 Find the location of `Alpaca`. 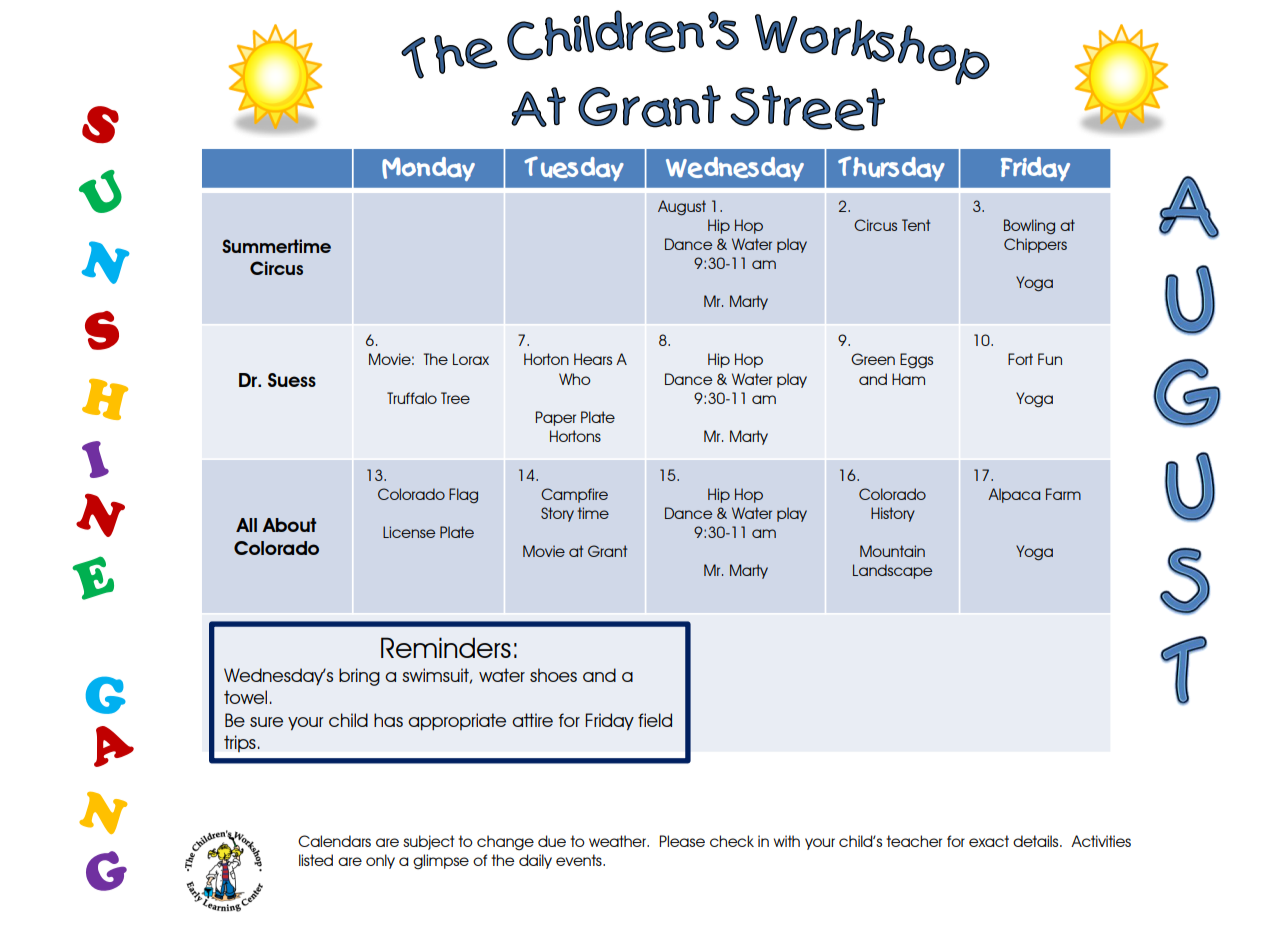

Alpaca is located at coordinates (1014, 495).
